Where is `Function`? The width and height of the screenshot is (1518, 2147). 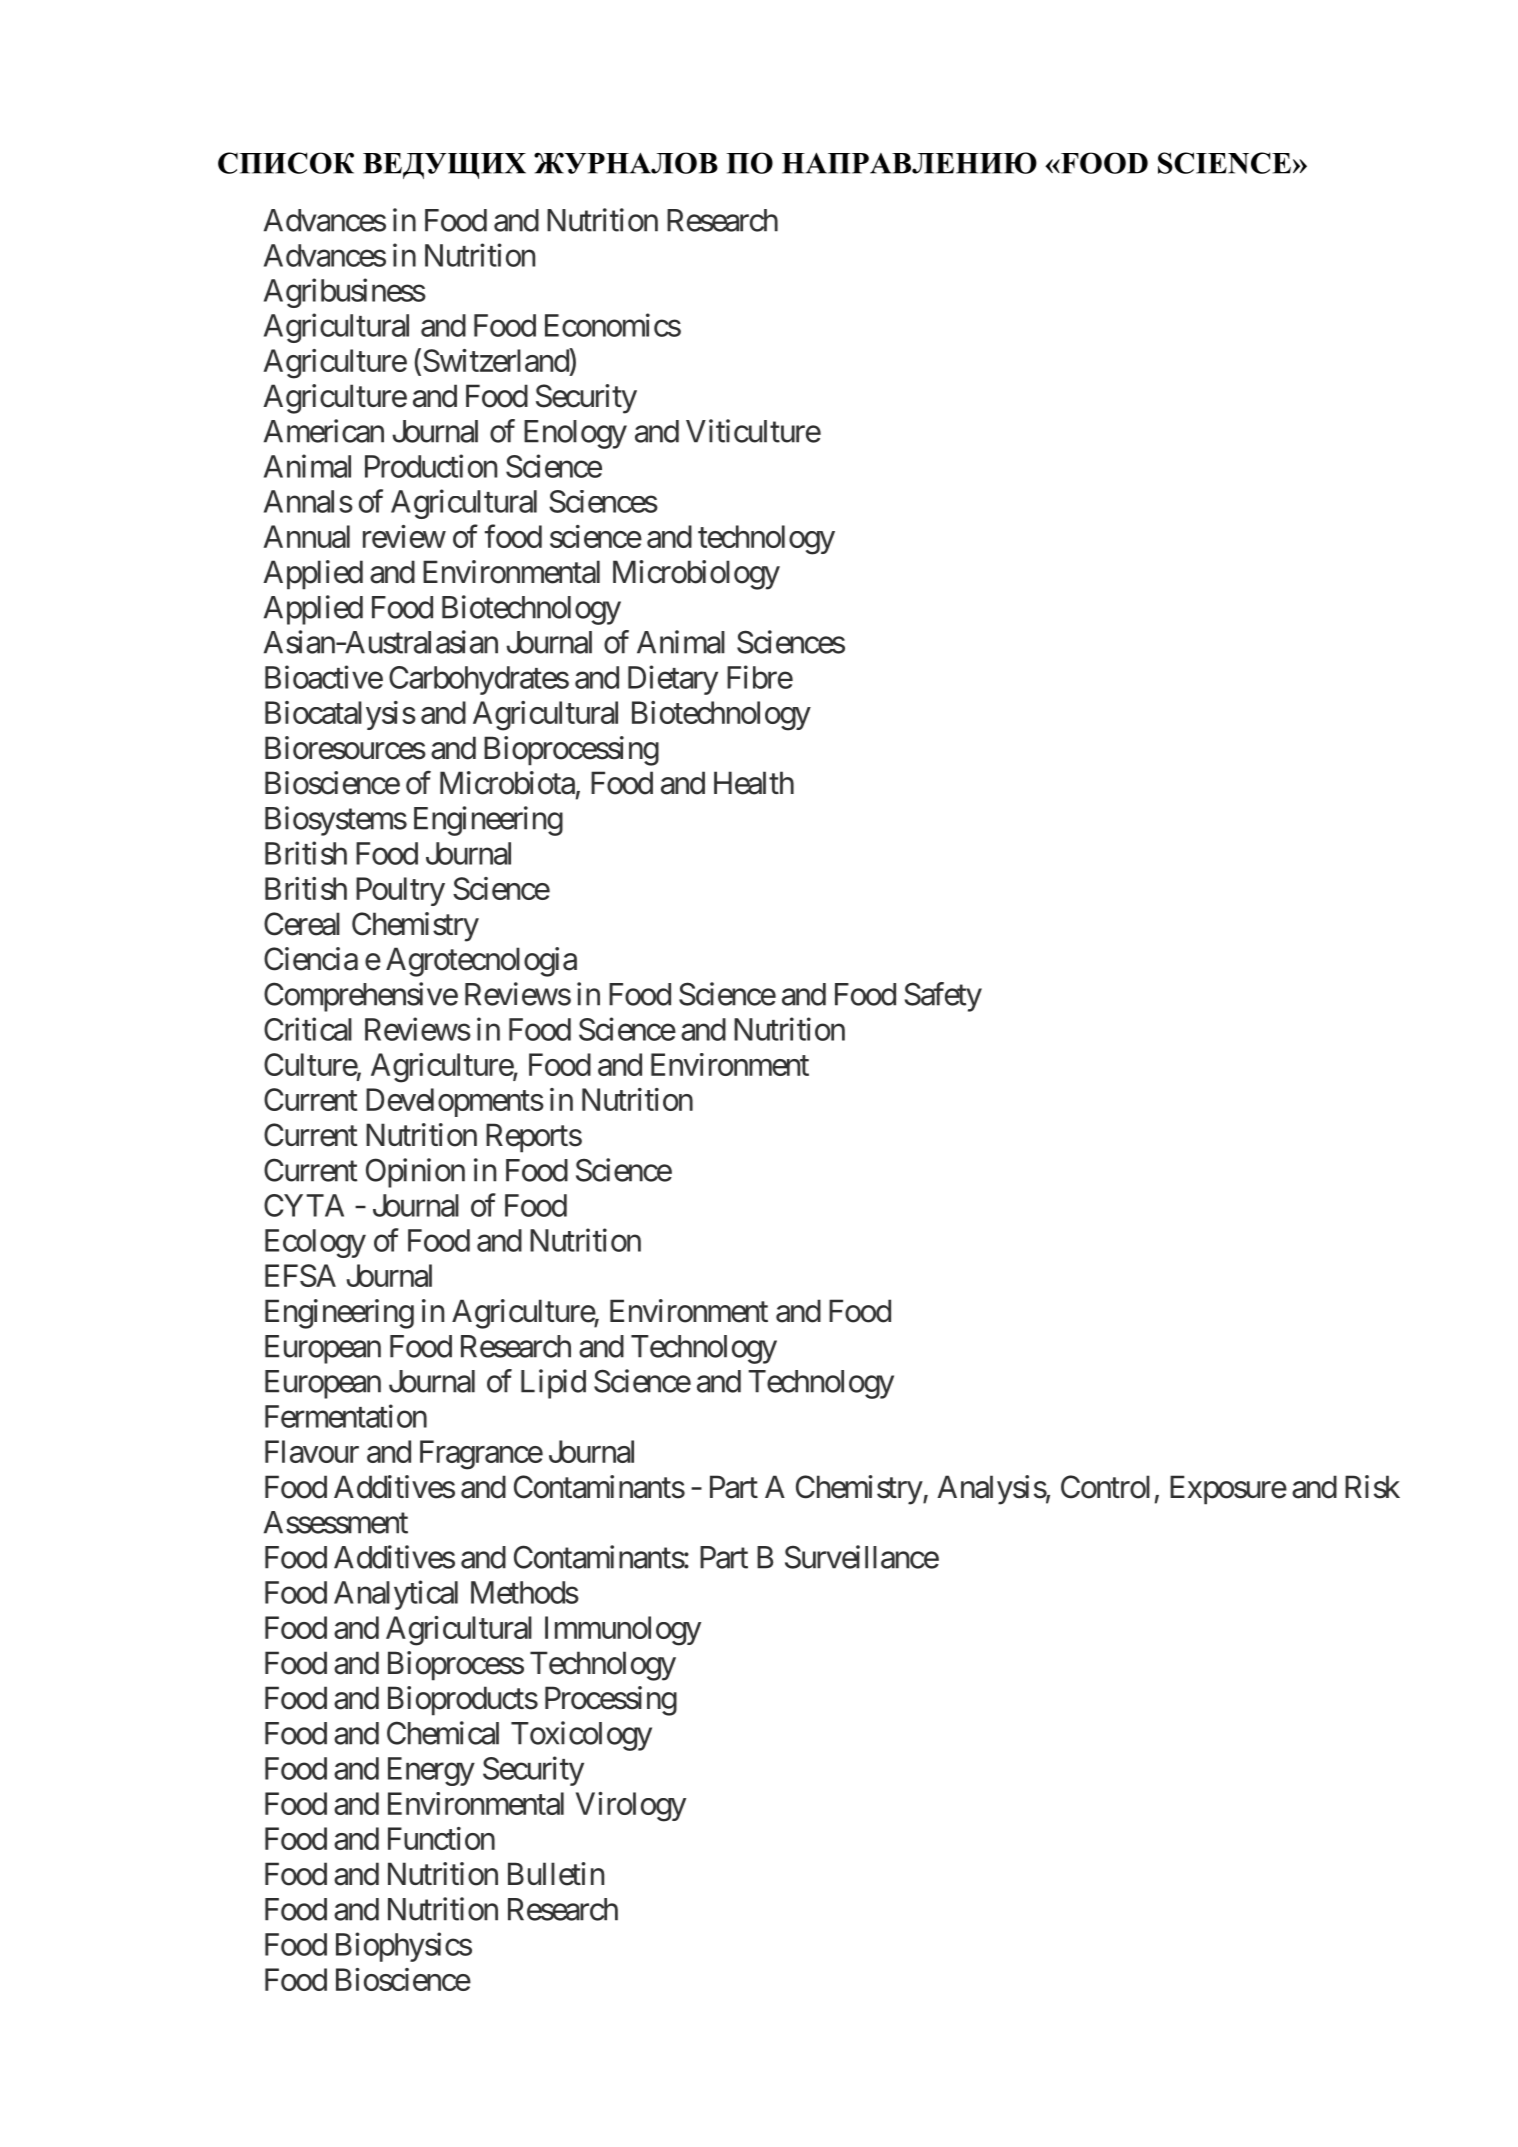
Function is located at coordinates (441, 1838).
